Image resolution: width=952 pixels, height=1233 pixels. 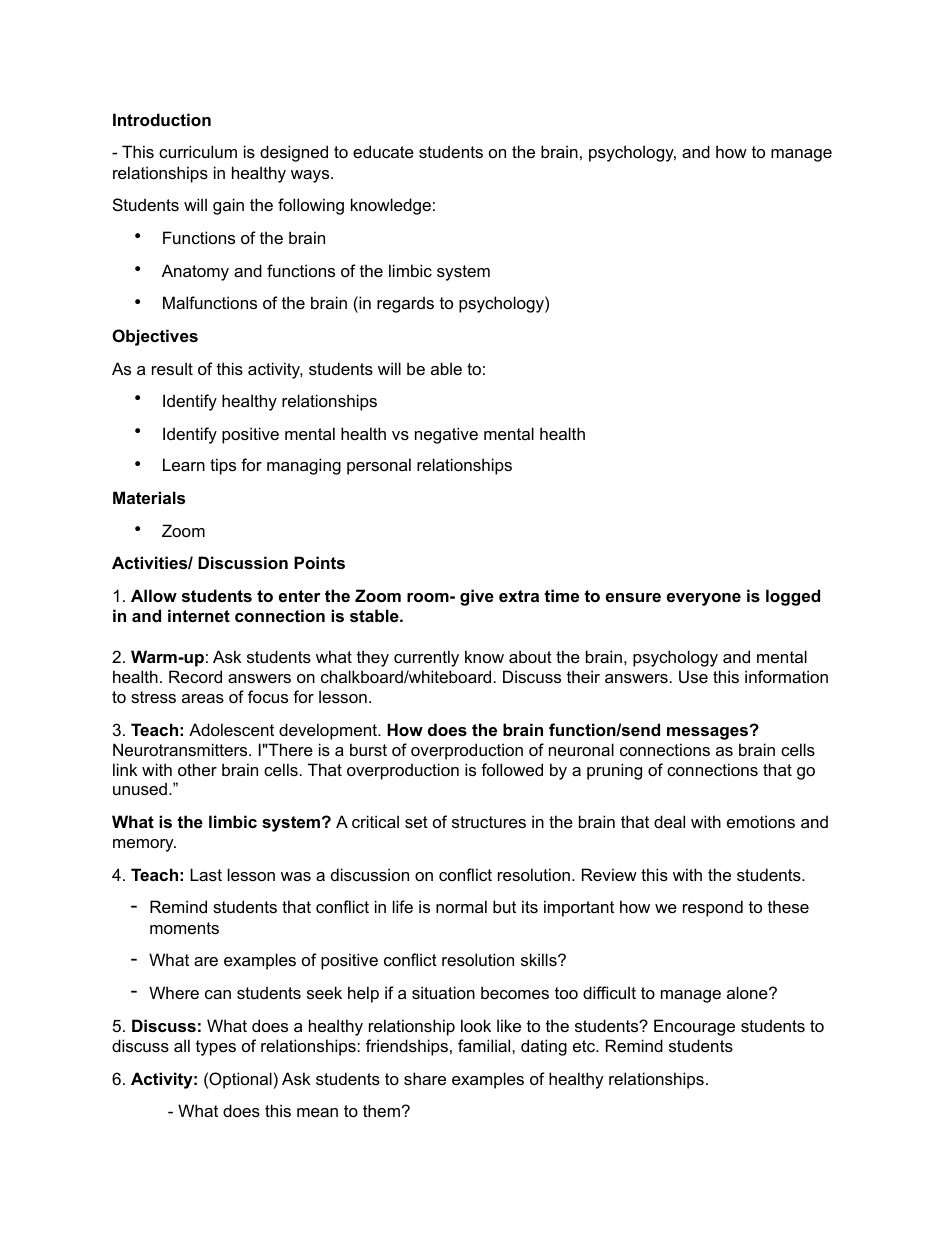 I want to click on everyone, so click(x=704, y=599).
